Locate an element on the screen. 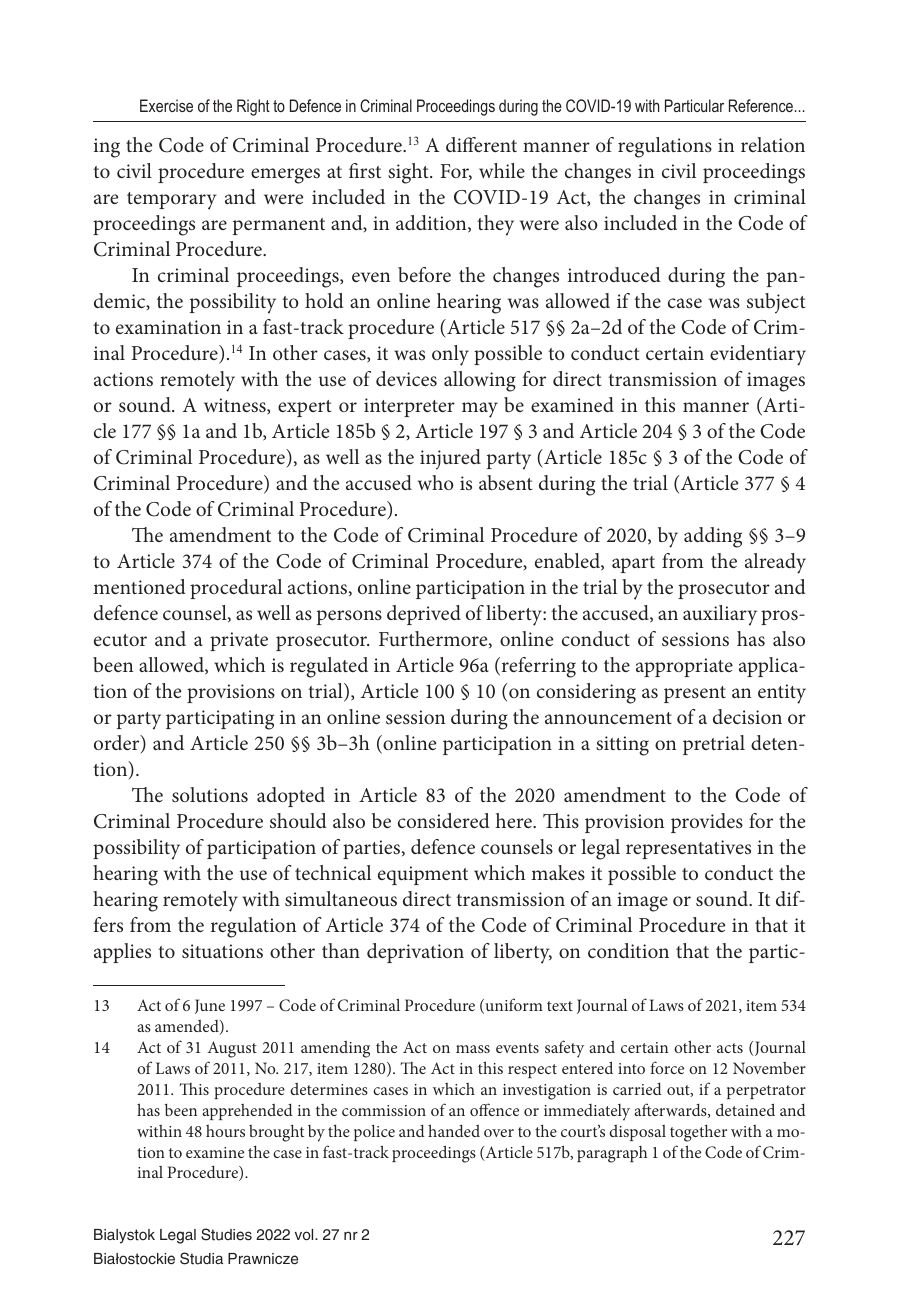 The width and height of the screenshot is (921, 1316). procedural is located at coordinates (236, 589).
